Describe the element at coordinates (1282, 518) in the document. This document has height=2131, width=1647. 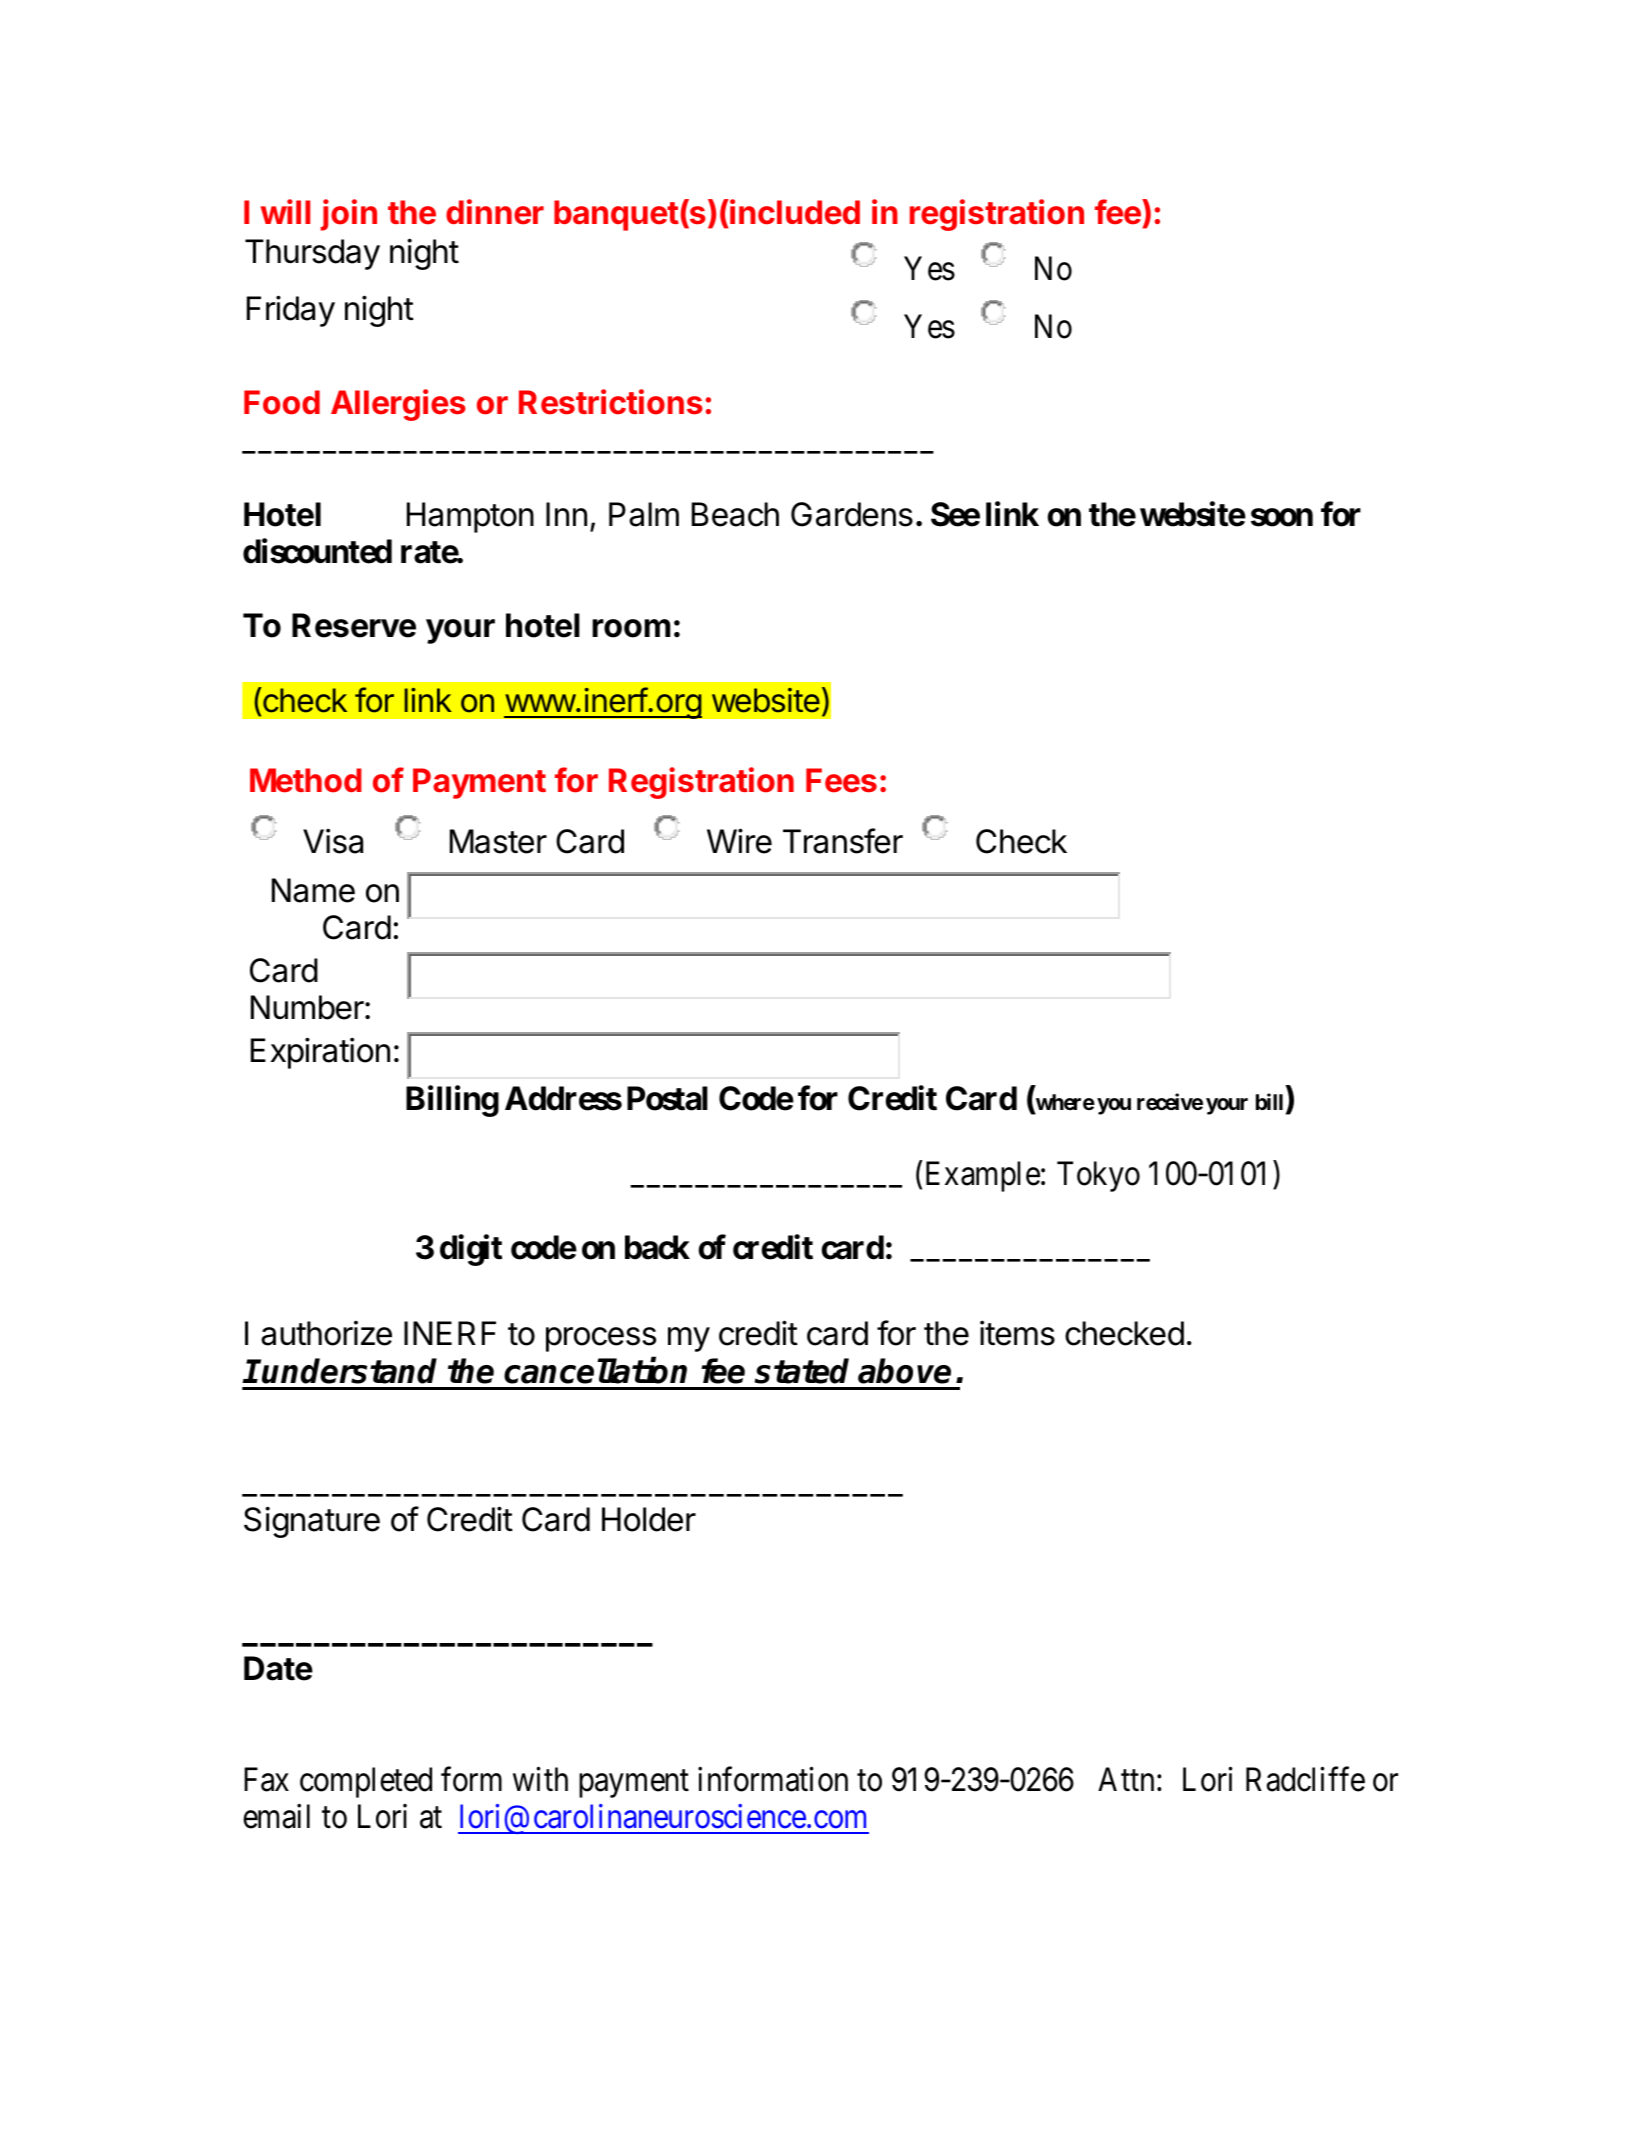
I see `soon` at that location.
